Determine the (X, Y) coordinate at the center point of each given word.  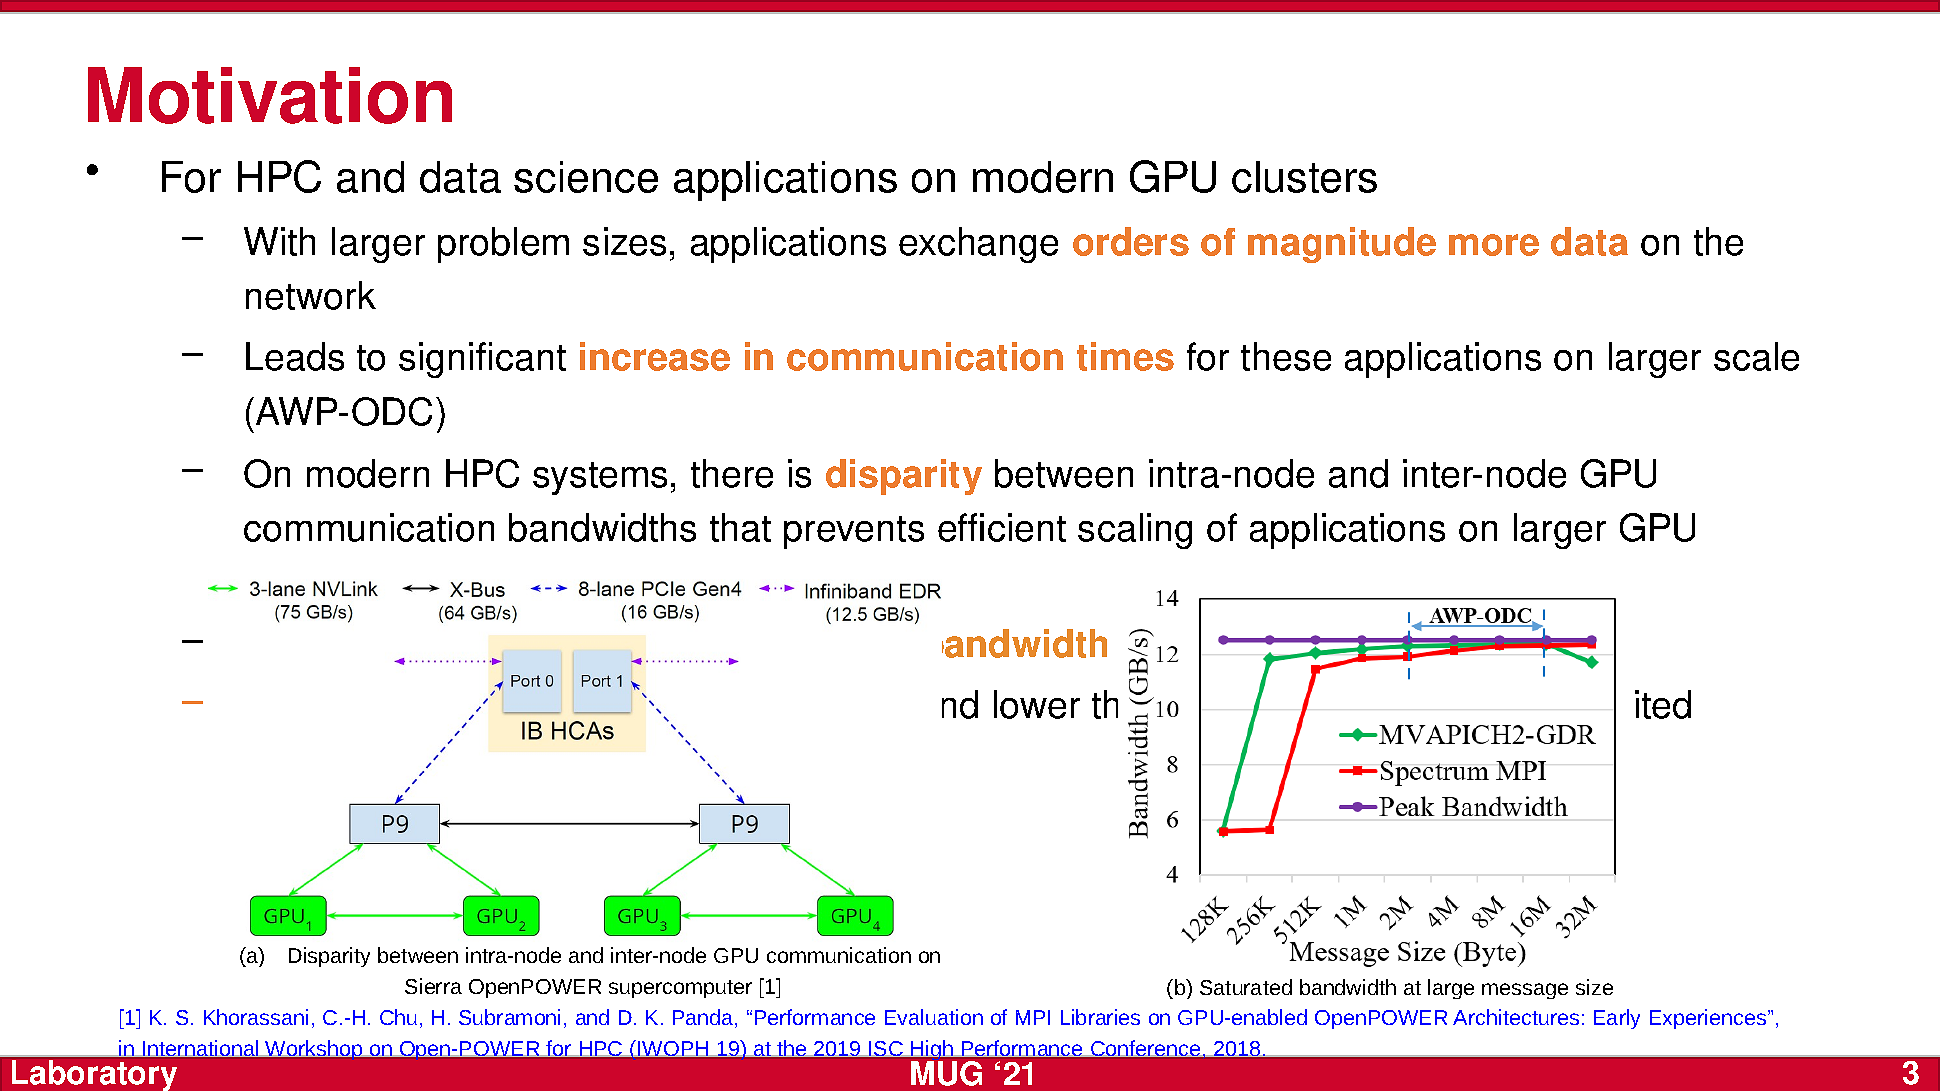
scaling (1135, 531)
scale (1756, 356)
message (1525, 991)
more (1494, 245)
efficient (1002, 527)
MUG (946, 1073)
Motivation (270, 95)
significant (482, 360)
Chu (398, 1017)
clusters (1304, 177)
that (740, 527)
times (1125, 356)
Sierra (433, 986)
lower (1037, 704)
